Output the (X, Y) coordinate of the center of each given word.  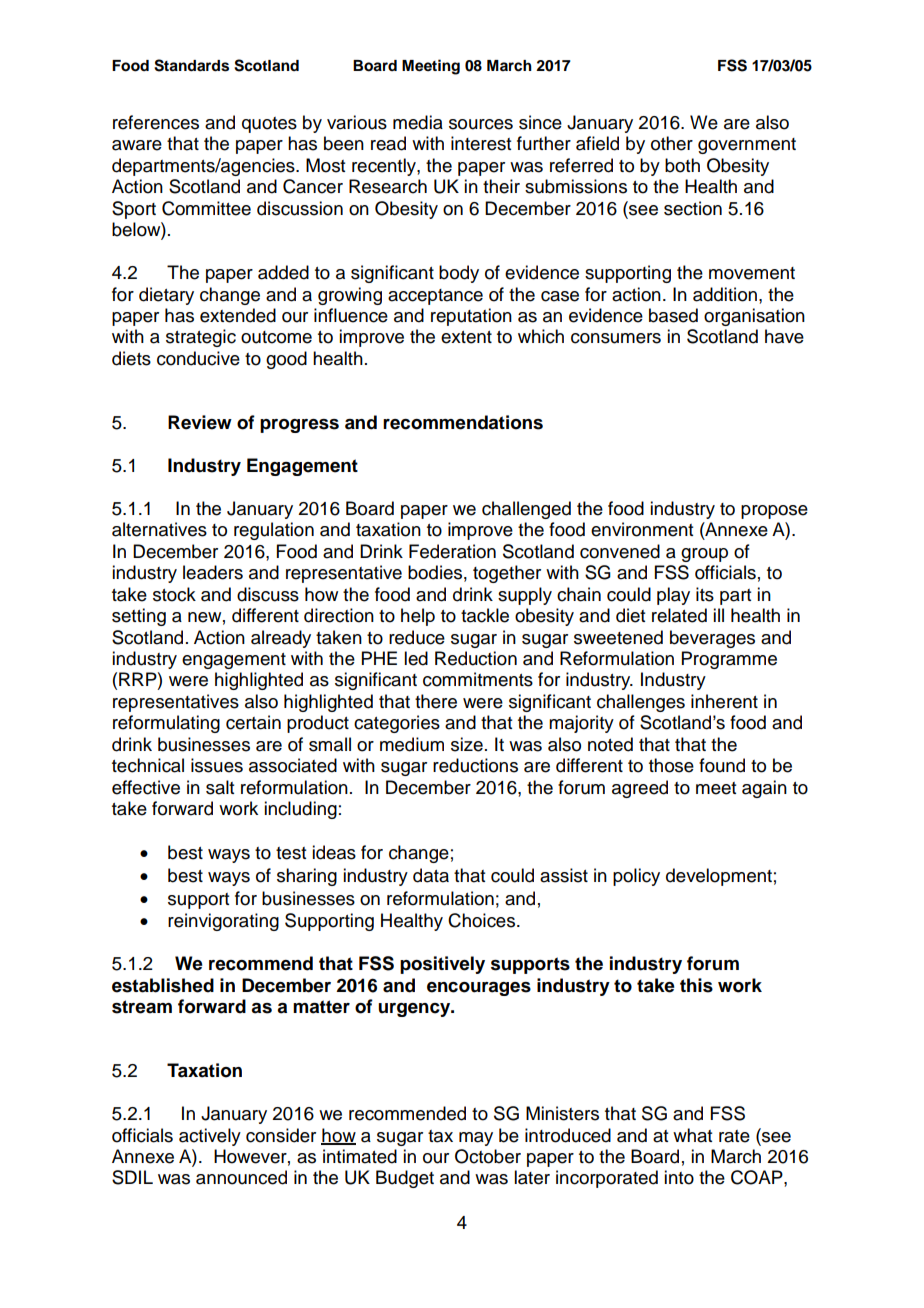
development (719, 877)
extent (466, 337)
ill (718, 615)
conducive (198, 358)
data (431, 875)
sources (481, 124)
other (672, 143)
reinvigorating (223, 922)
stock (174, 594)
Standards (191, 65)
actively (210, 1137)
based (673, 315)
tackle (485, 615)
